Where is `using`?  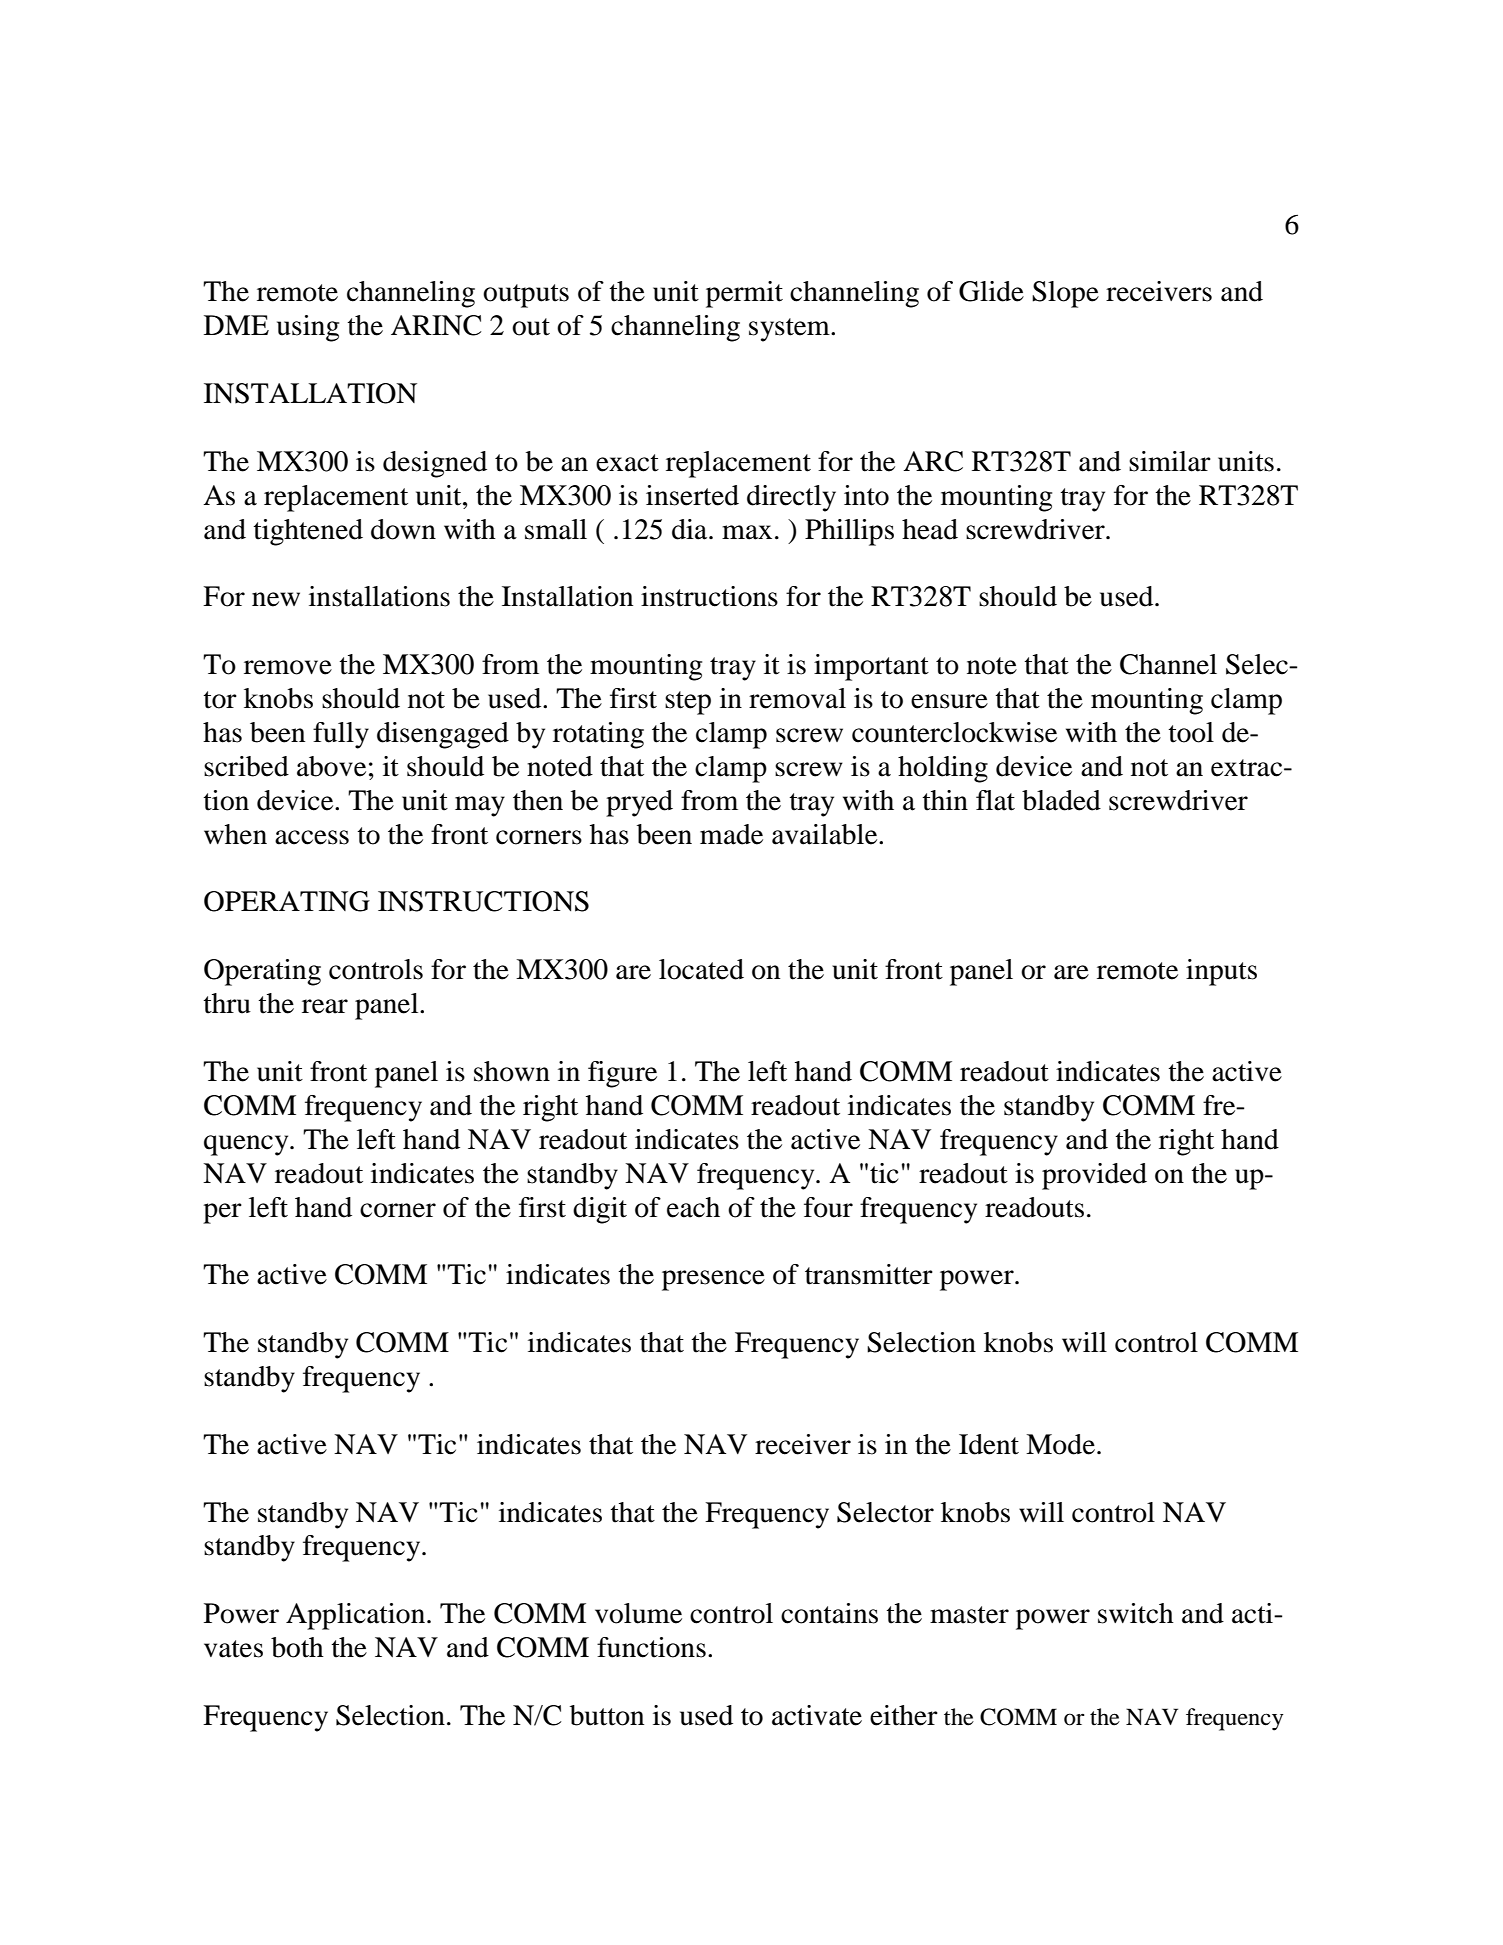
using is located at coordinates (308, 328).
